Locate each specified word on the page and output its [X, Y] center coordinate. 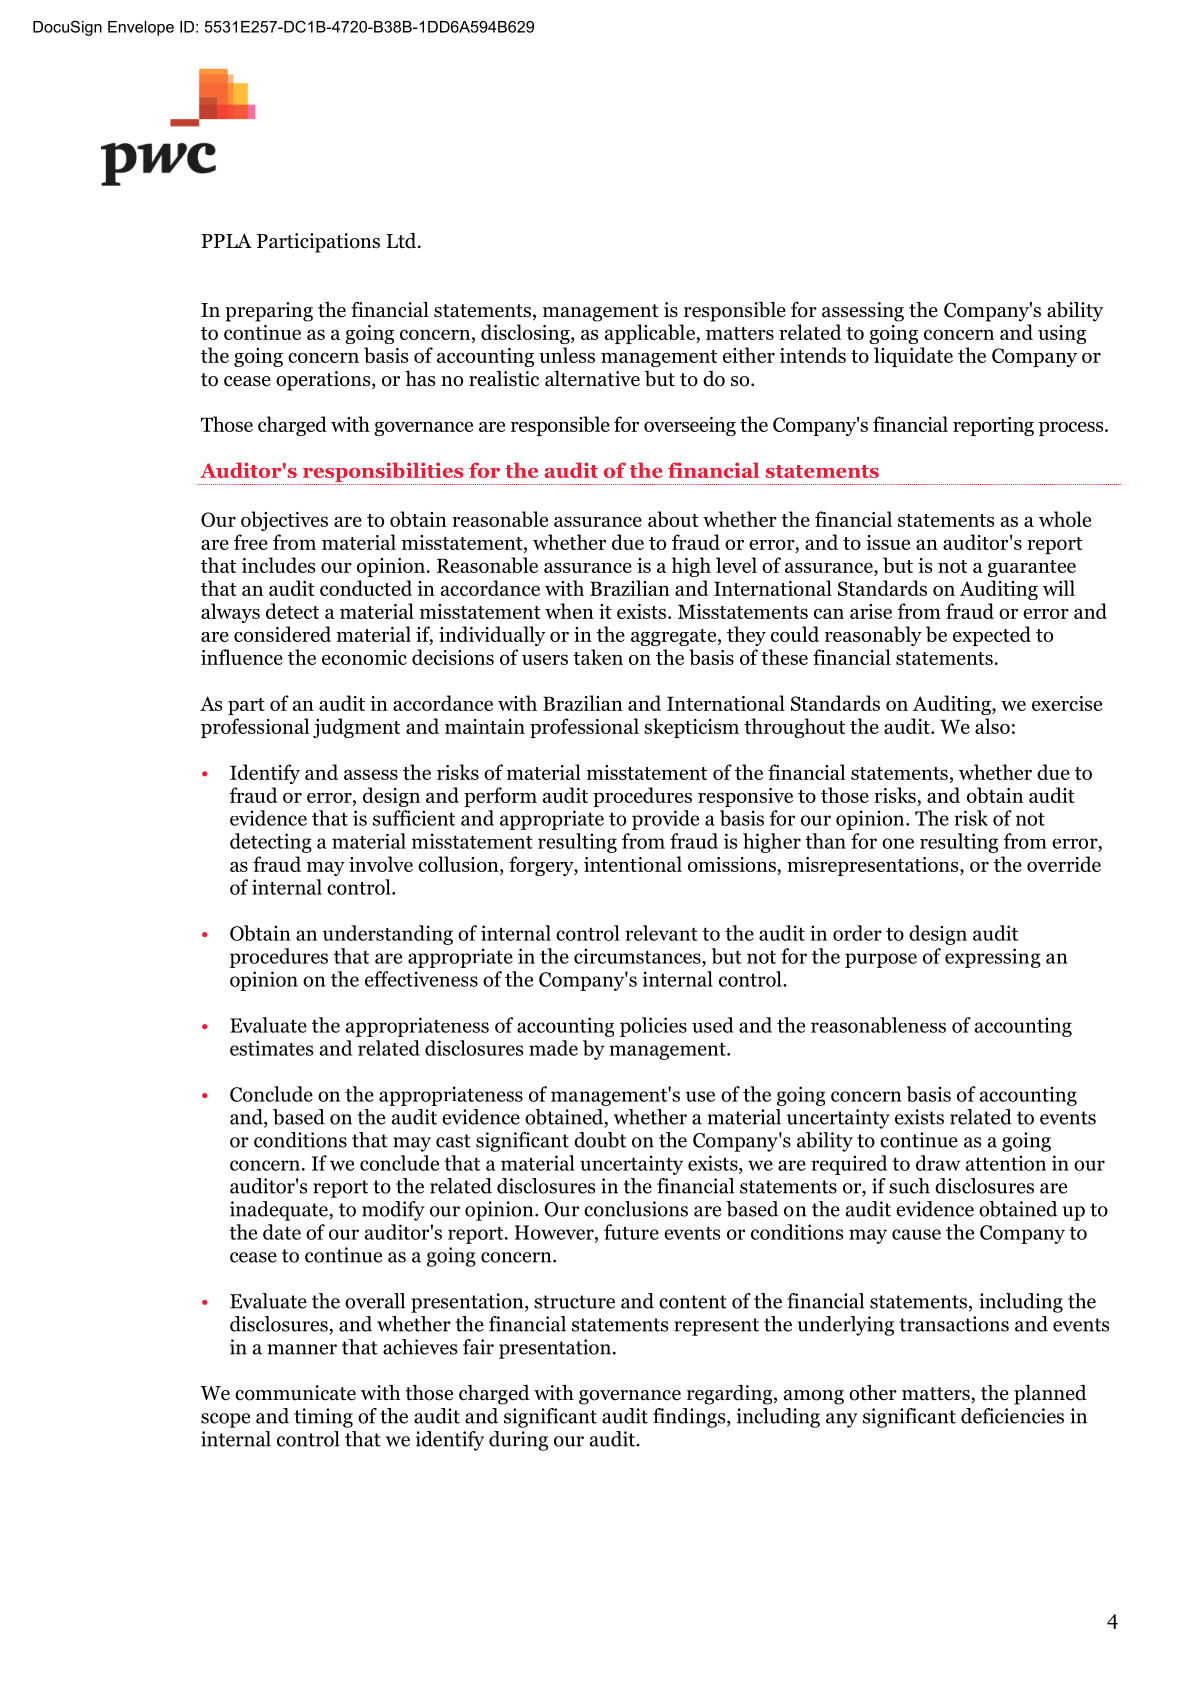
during [518, 1441]
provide [665, 820]
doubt [600, 1140]
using [1062, 334]
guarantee [1032, 568]
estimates [271, 1048]
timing [323, 1418]
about [673, 519]
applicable [651, 334]
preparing [269, 312]
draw [938, 1163]
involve [381, 864]
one [898, 843]
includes [278, 565]
